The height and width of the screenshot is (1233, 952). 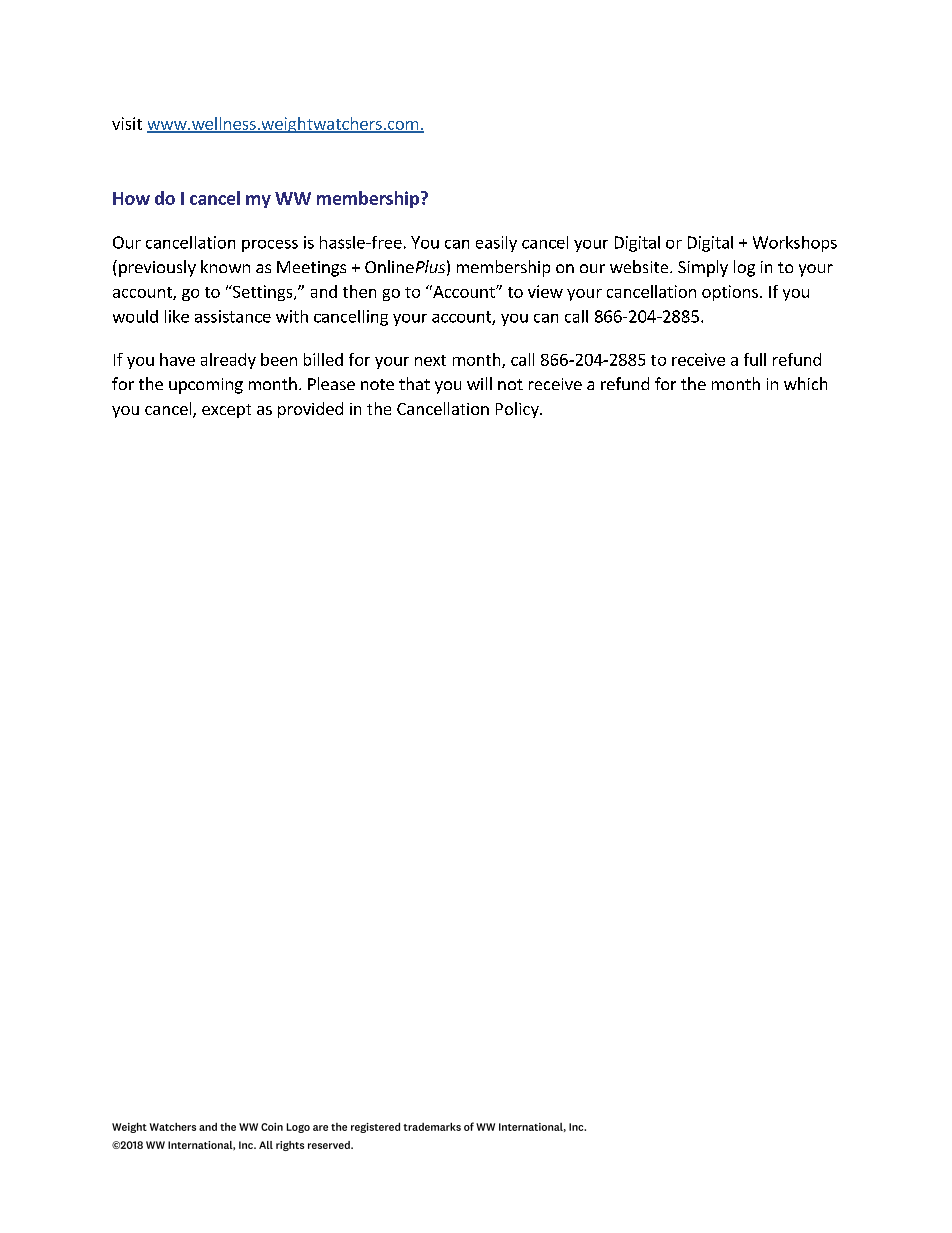 I want to click on except, so click(x=226, y=411).
